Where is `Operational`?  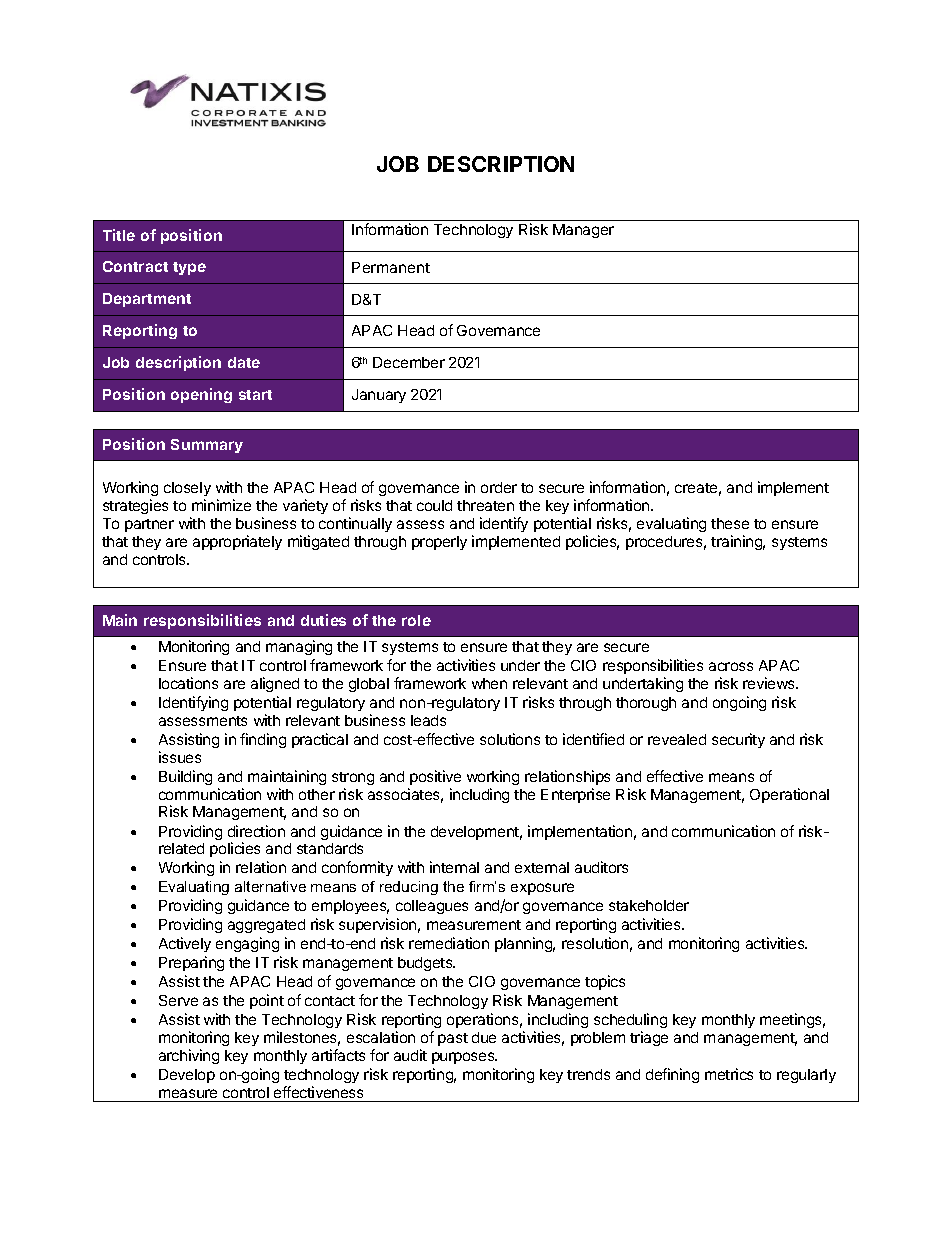
Operational is located at coordinates (789, 795).
